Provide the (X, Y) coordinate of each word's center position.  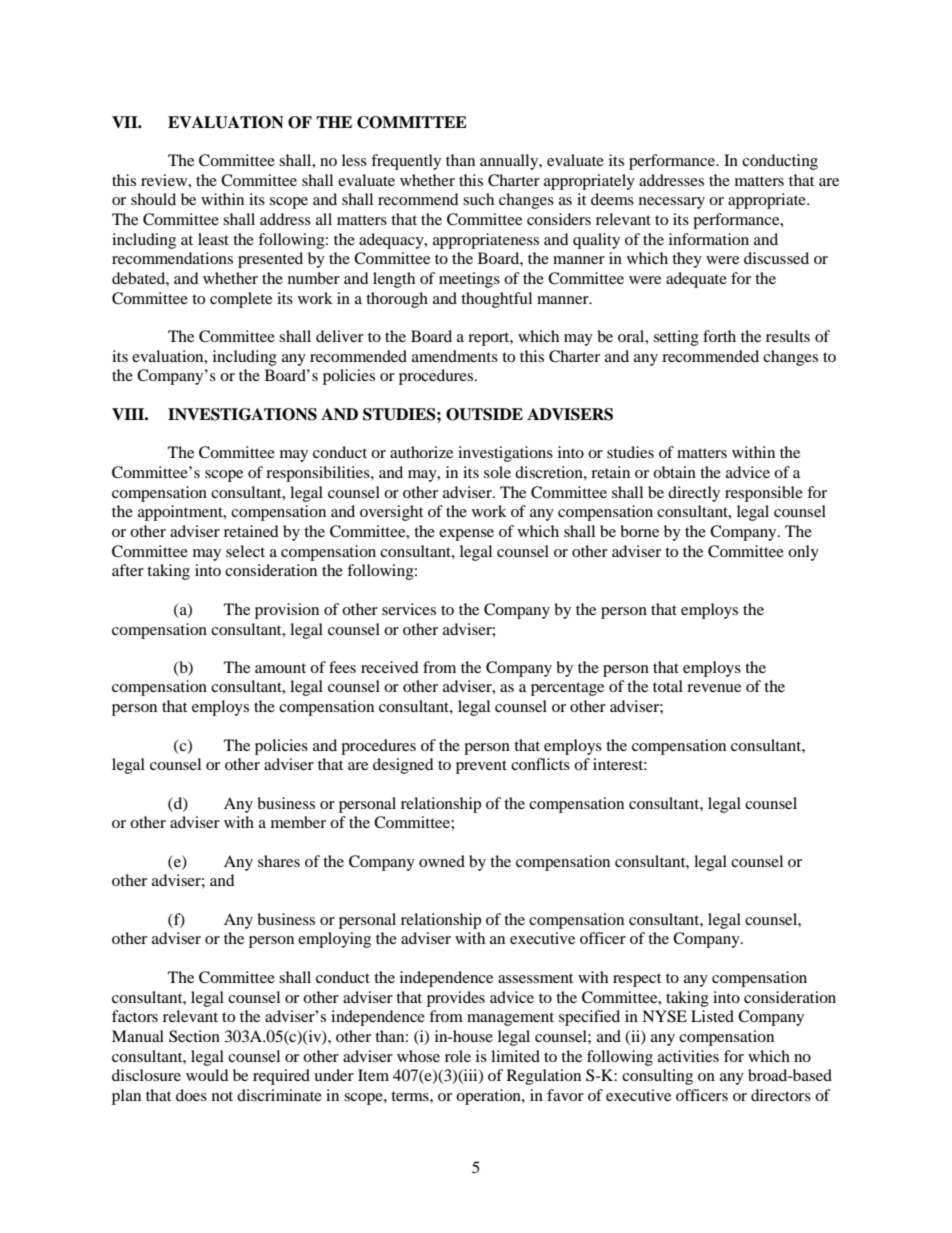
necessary (672, 203)
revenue (714, 688)
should (153, 199)
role (458, 1056)
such (478, 199)
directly (694, 494)
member (298, 822)
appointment (181, 513)
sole (497, 472)
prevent (481, 767)
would (207, 1075)
